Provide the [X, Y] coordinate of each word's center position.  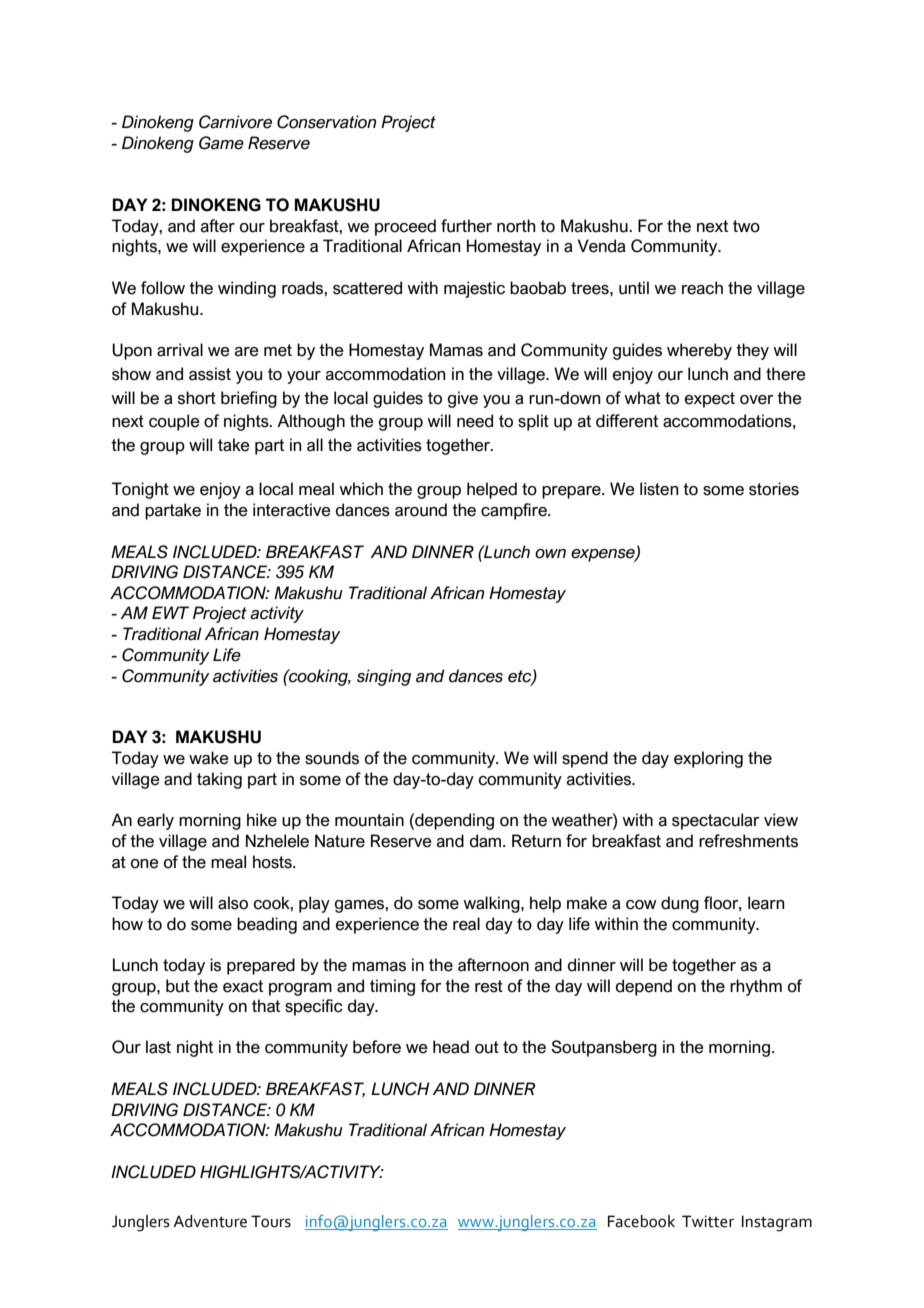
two [746, 226]
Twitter [708, 1221]
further [466, 226]
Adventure [210, 1221]
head [451, 1047]
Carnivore [235, 122]
